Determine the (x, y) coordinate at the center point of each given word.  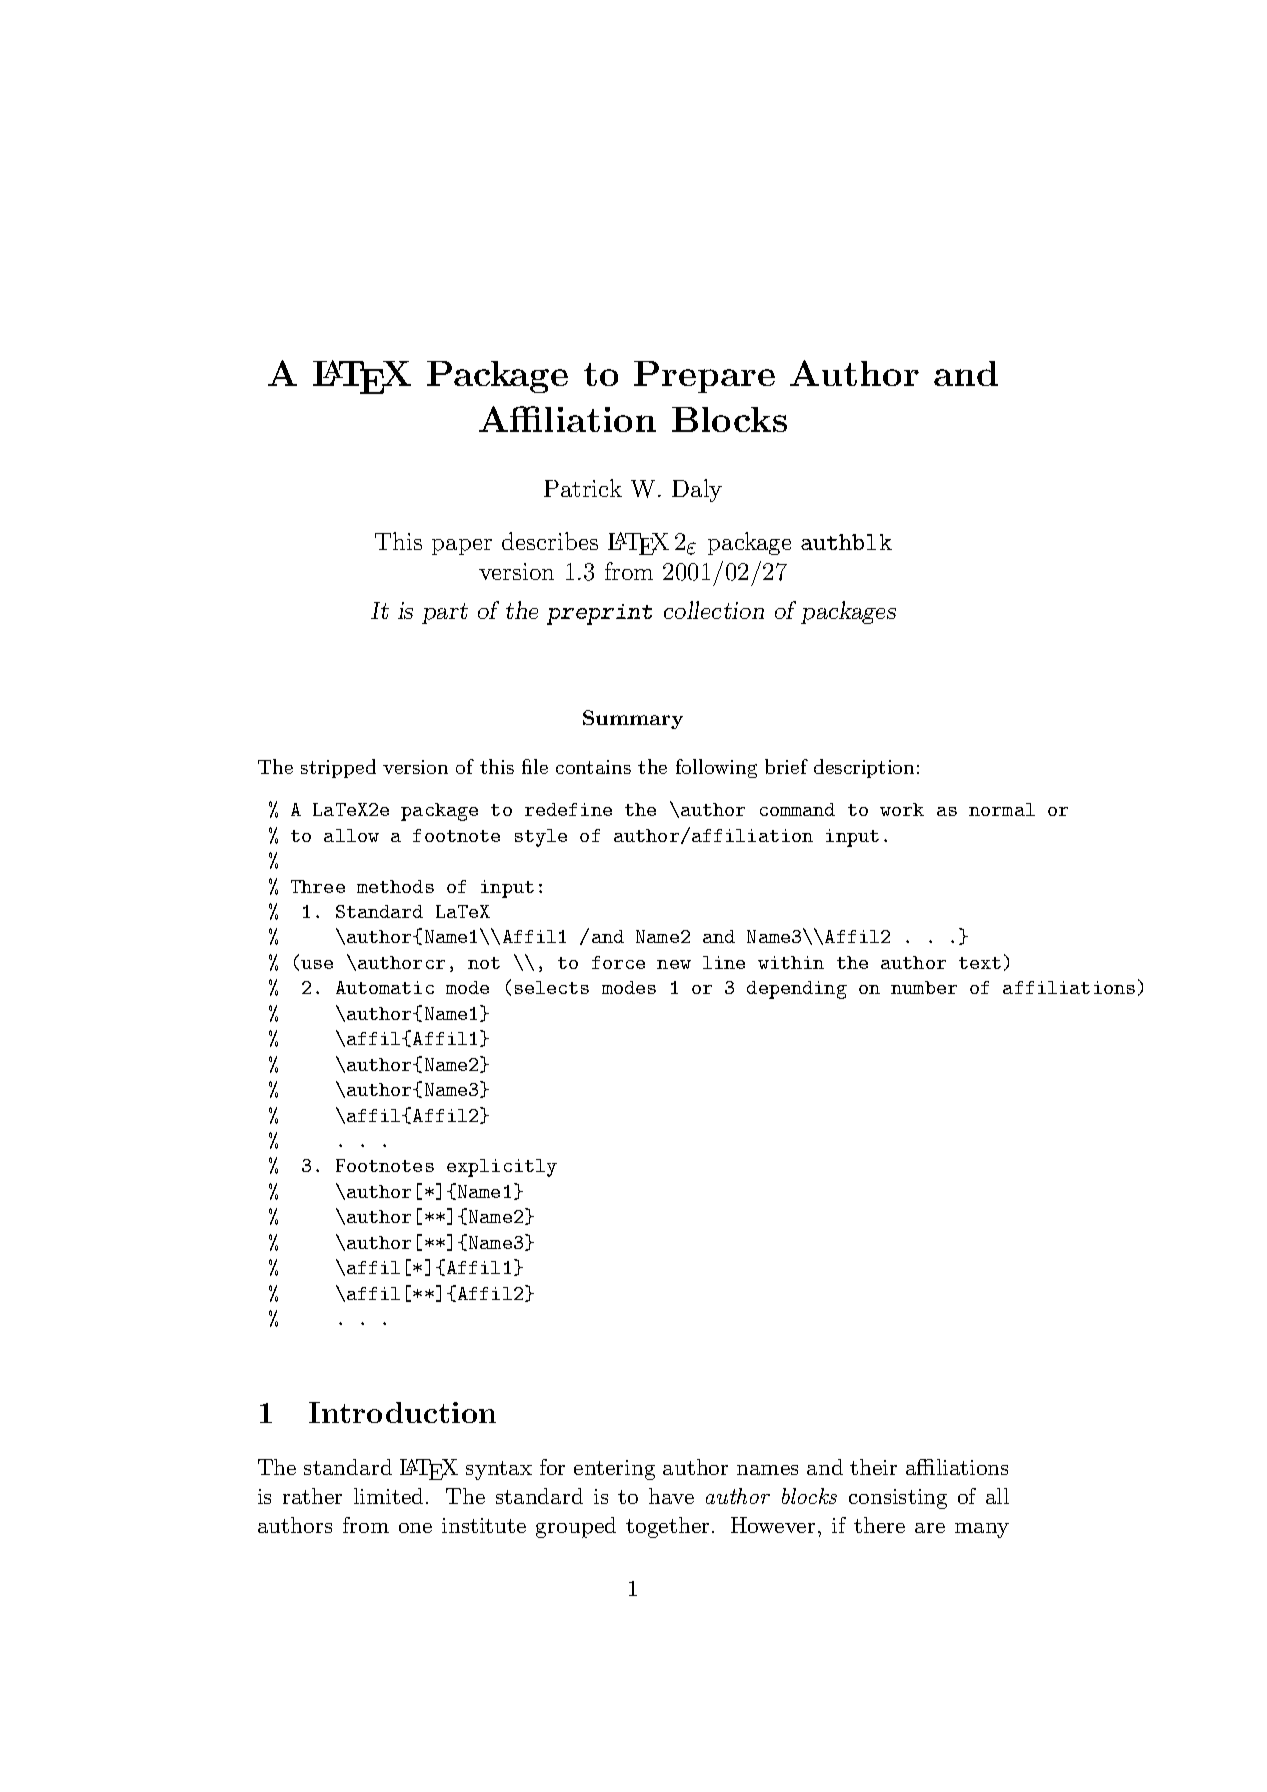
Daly (697, 490)
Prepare (704, 377)
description (864, 768)
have (671, 1496)
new (674, 964)
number (924, 987)
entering (614, 1470)
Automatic (385, 987)
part (445, 613)
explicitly (502, 1168)
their (873, 1467)
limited (388, 1496)
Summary (633, 719)
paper (462, 547)
